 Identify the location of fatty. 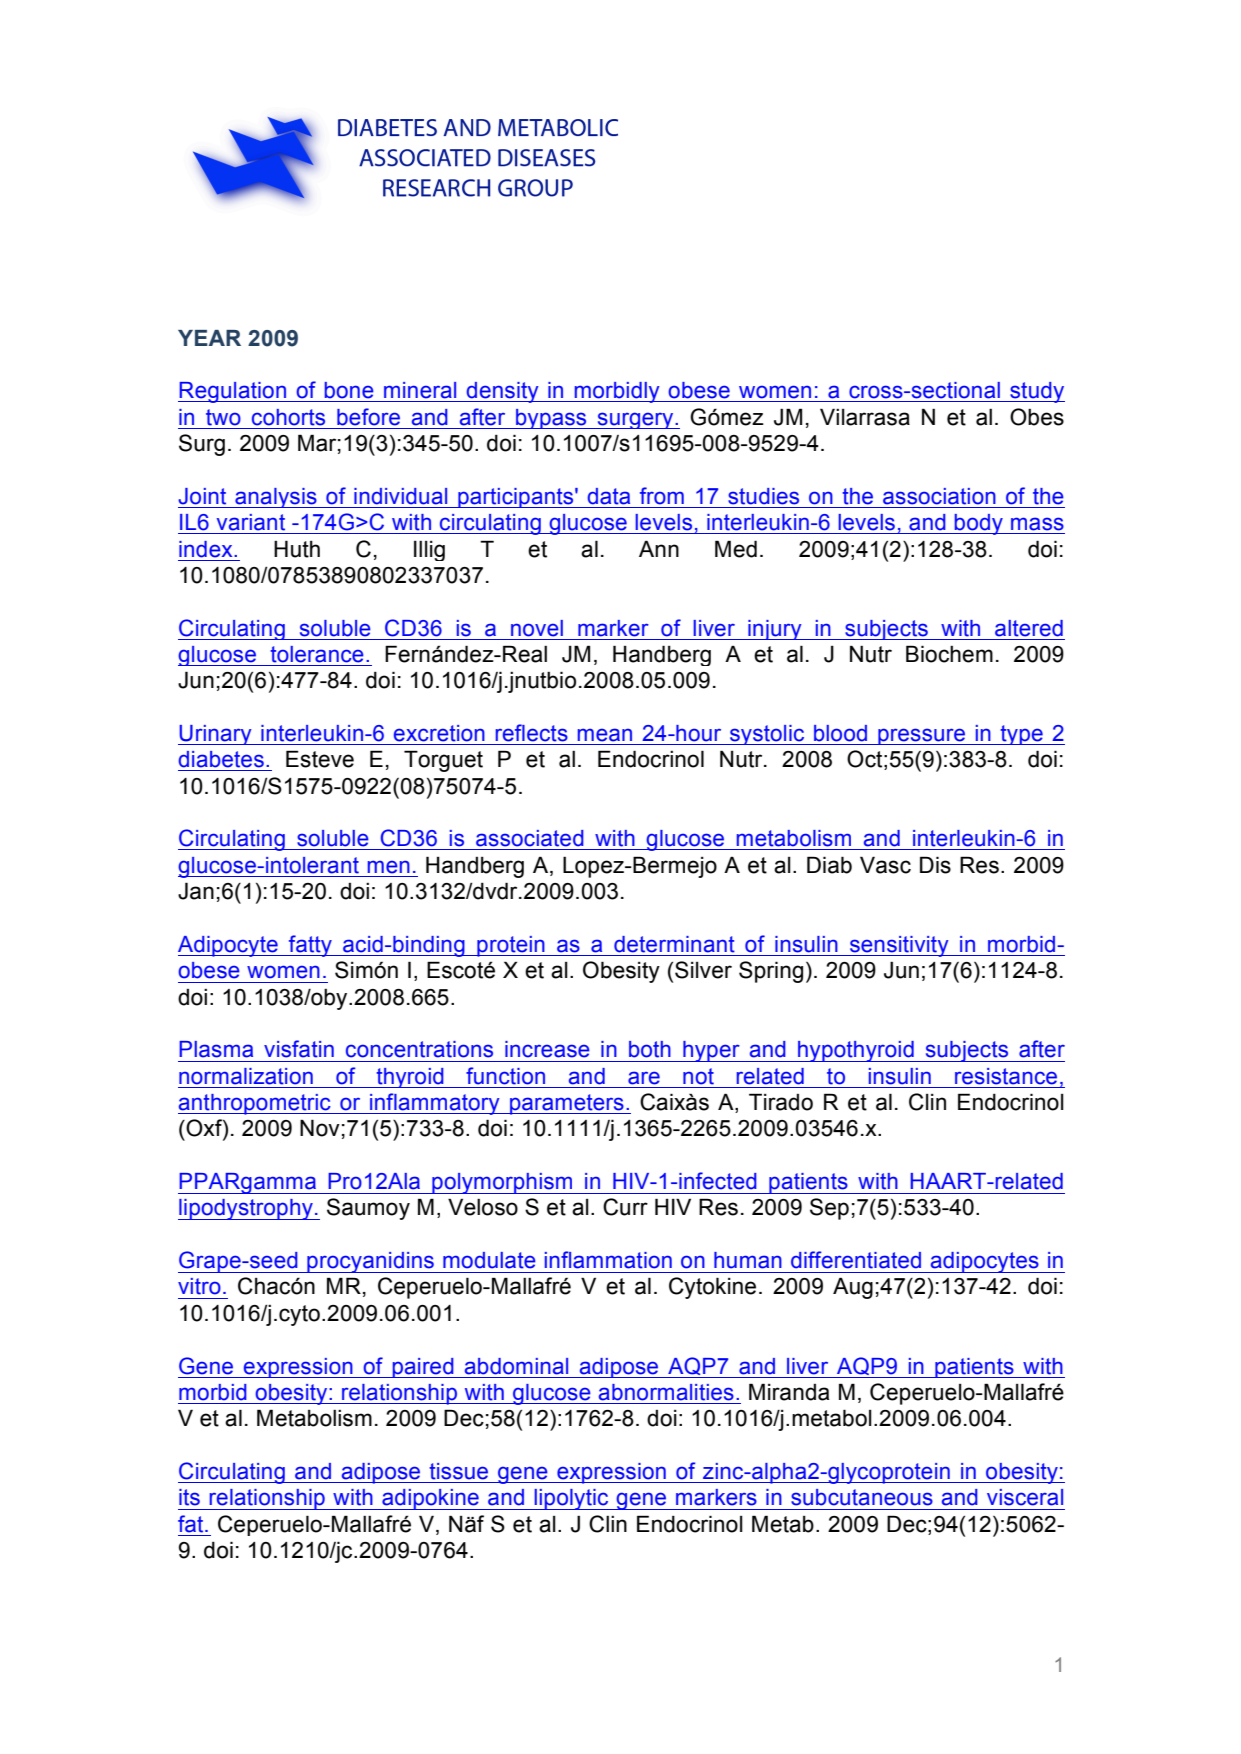
(310, 946).
